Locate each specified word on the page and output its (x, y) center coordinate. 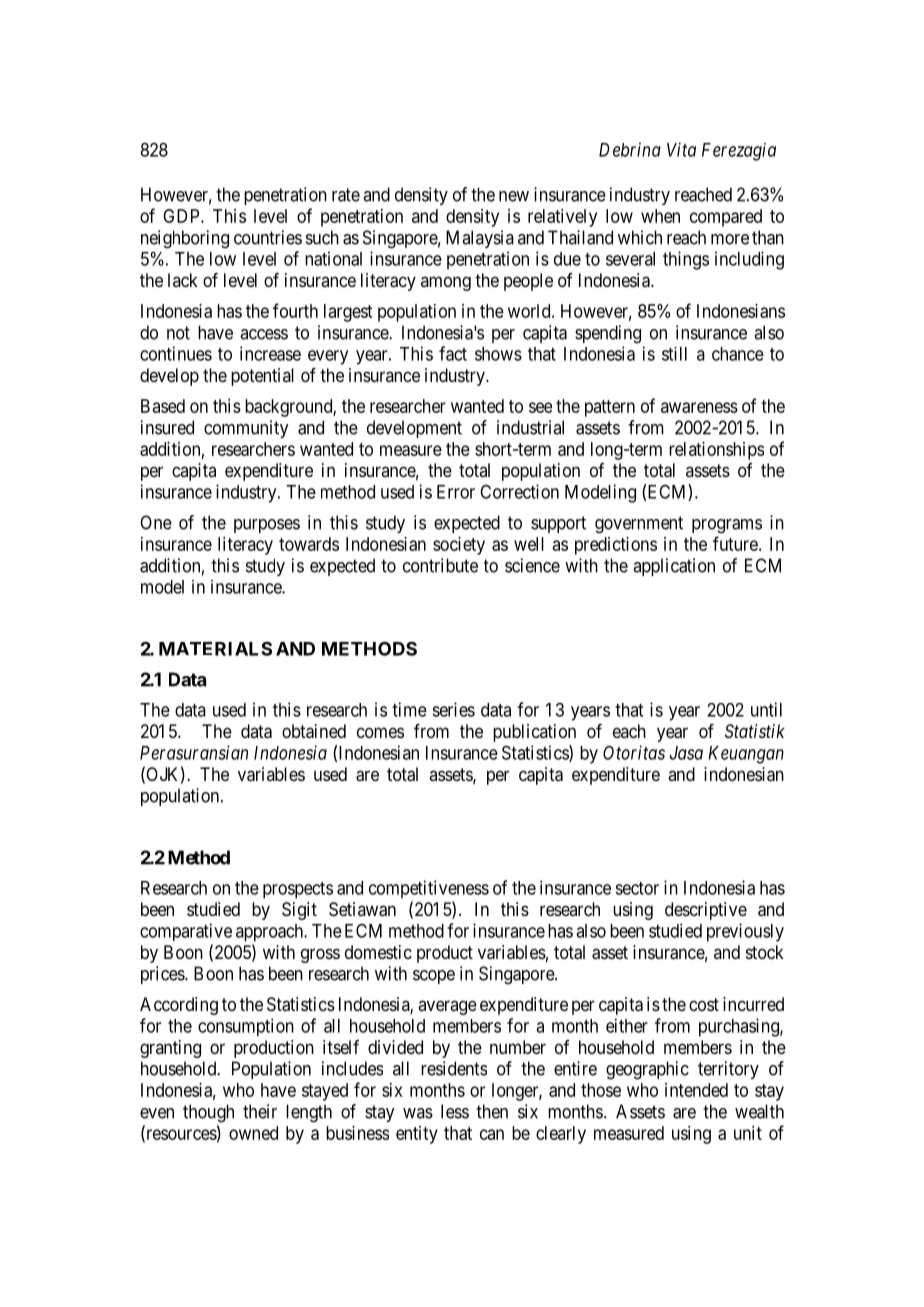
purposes (267, 526)
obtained (314, 731)
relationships (716, 451)
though (208, 1113)
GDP (182, 216)
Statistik (755, 731)
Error (456, 492)
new (514, 196)
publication (534, 733)
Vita (681, 149)
